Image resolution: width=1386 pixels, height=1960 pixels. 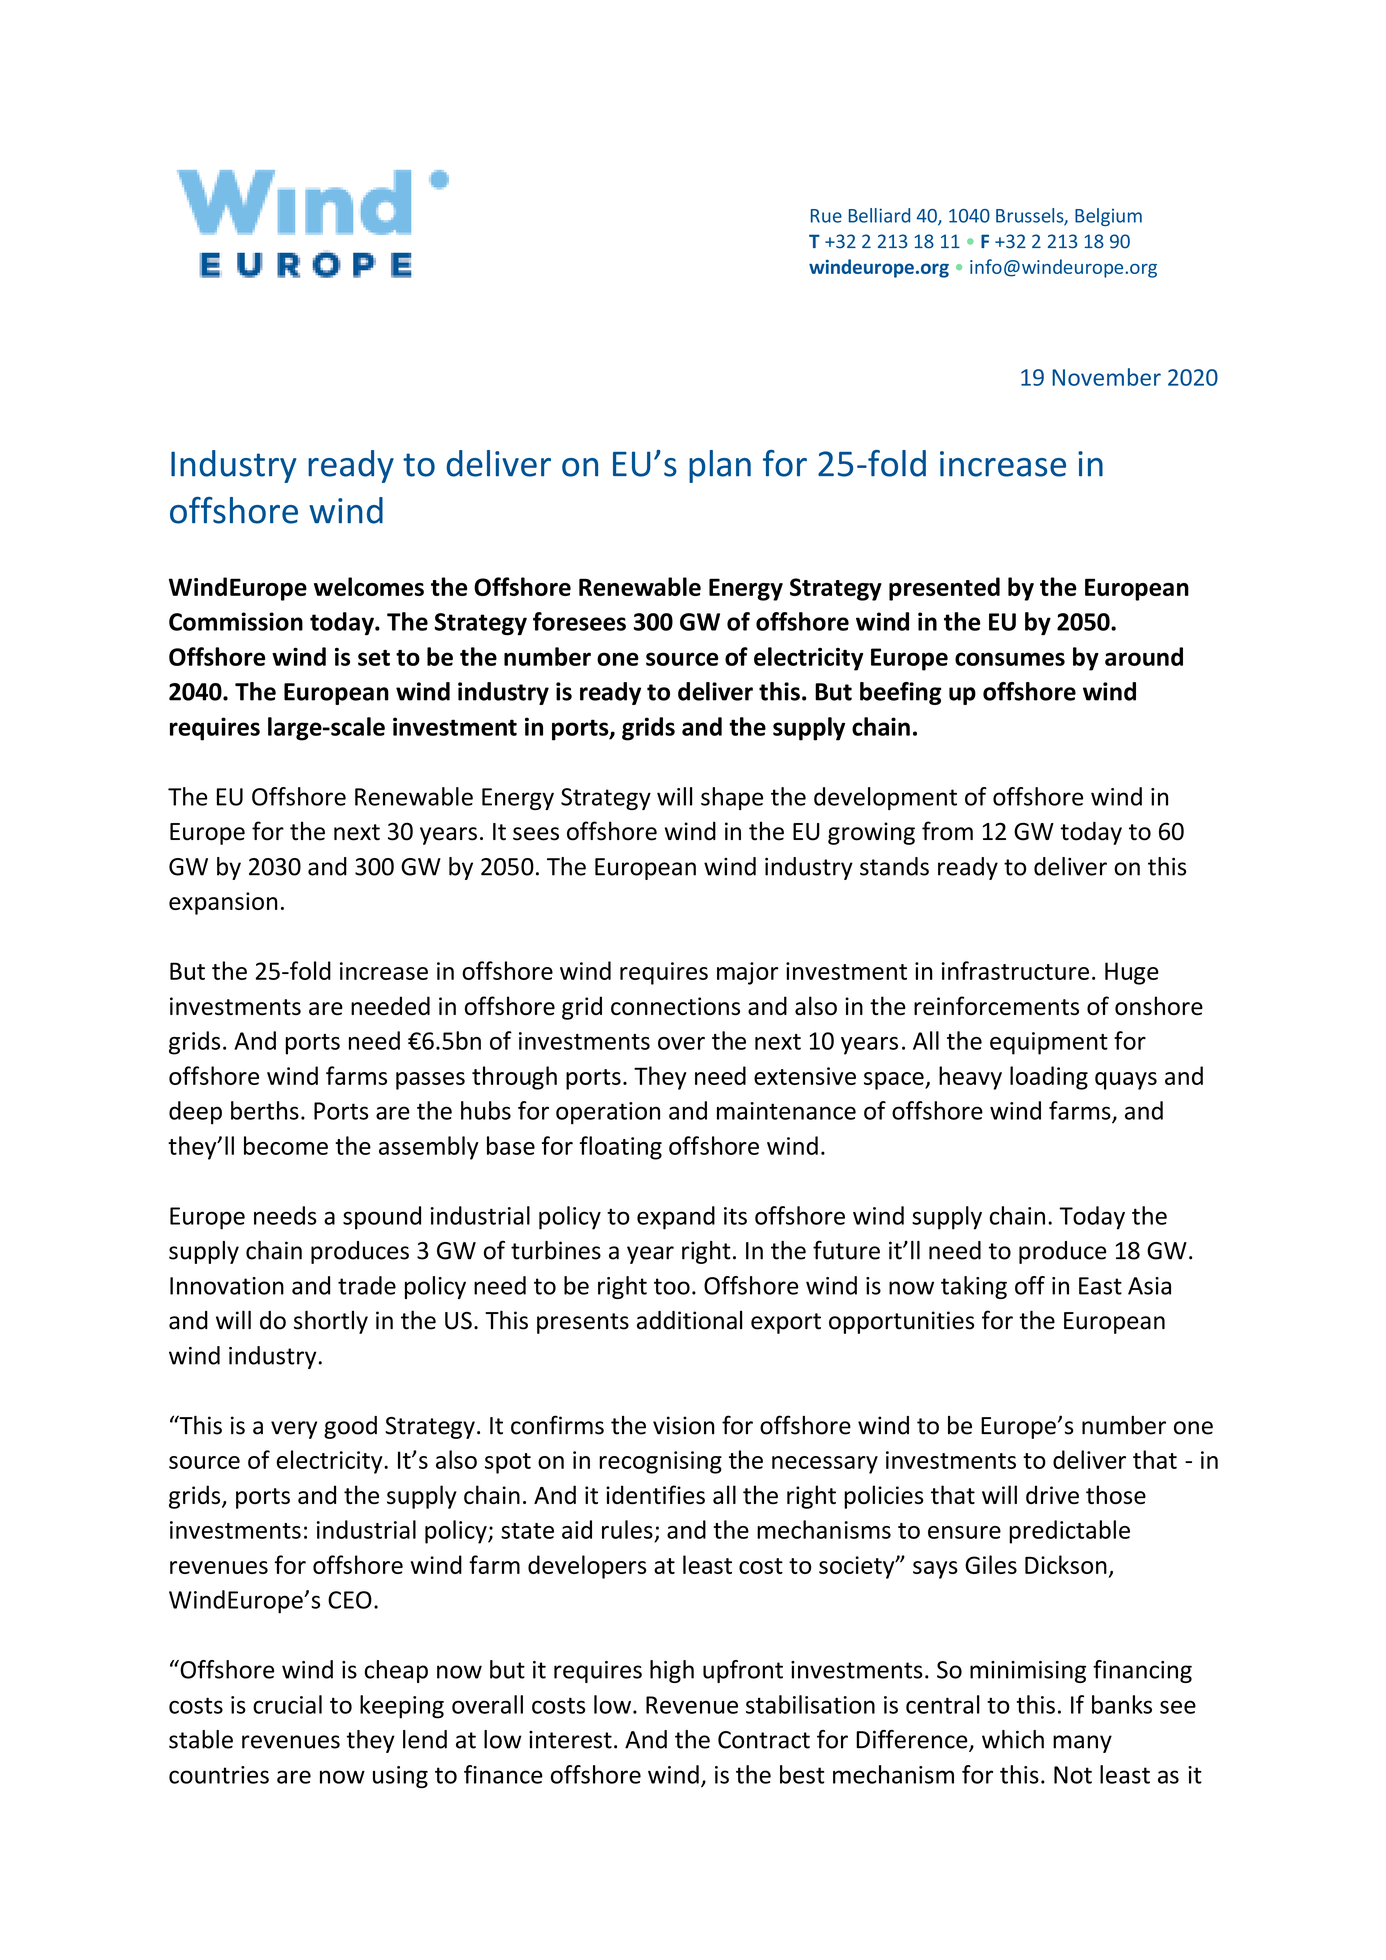 What do you see at coordinates (223, 903) in the image?
I see `expansion` at bounding box center [223, 903].
